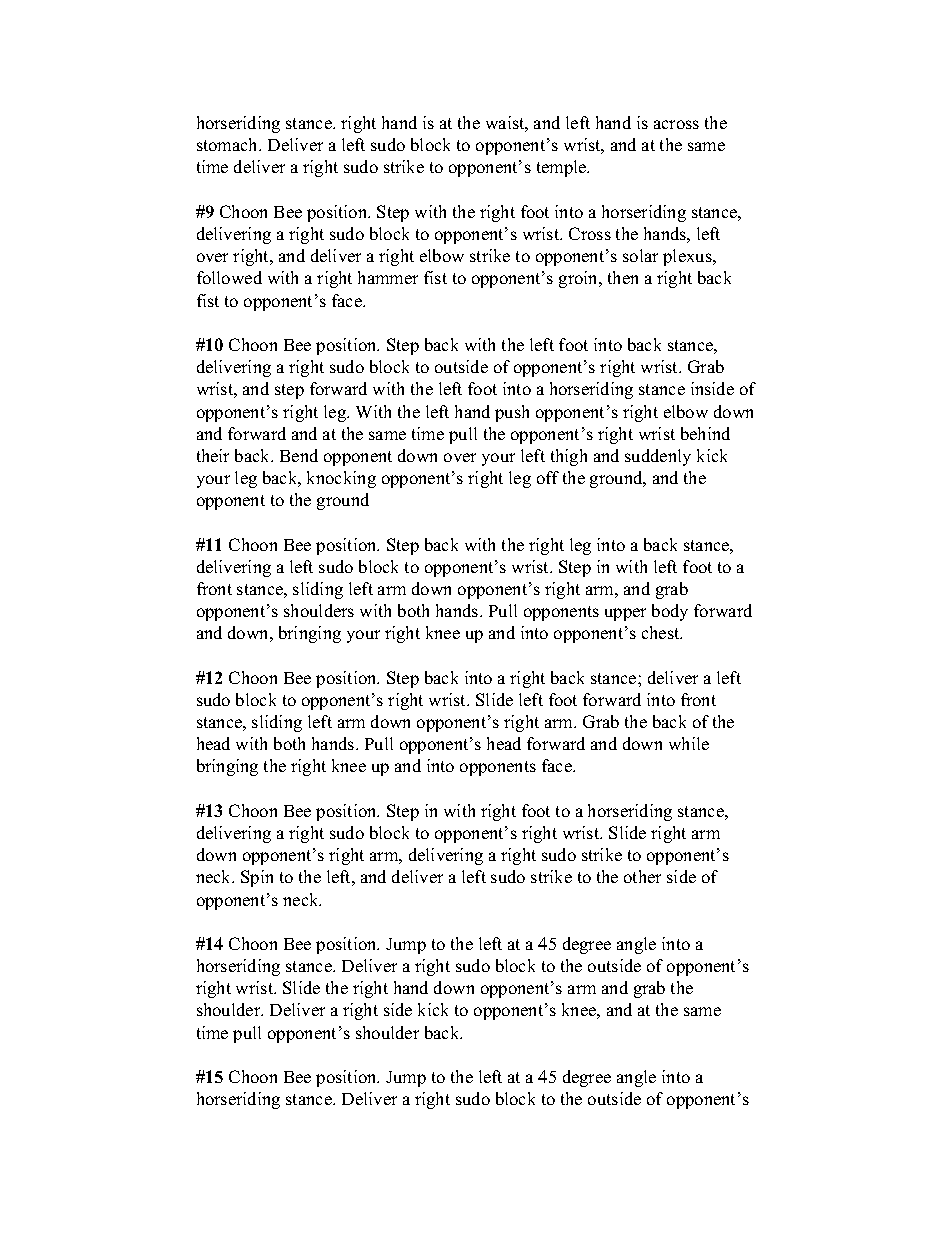 This screenshot has height=1233, width=952. What do you see at coordinates (625, 614) in the screenshot?
I see `upper` at bounding box center [625, 614].
